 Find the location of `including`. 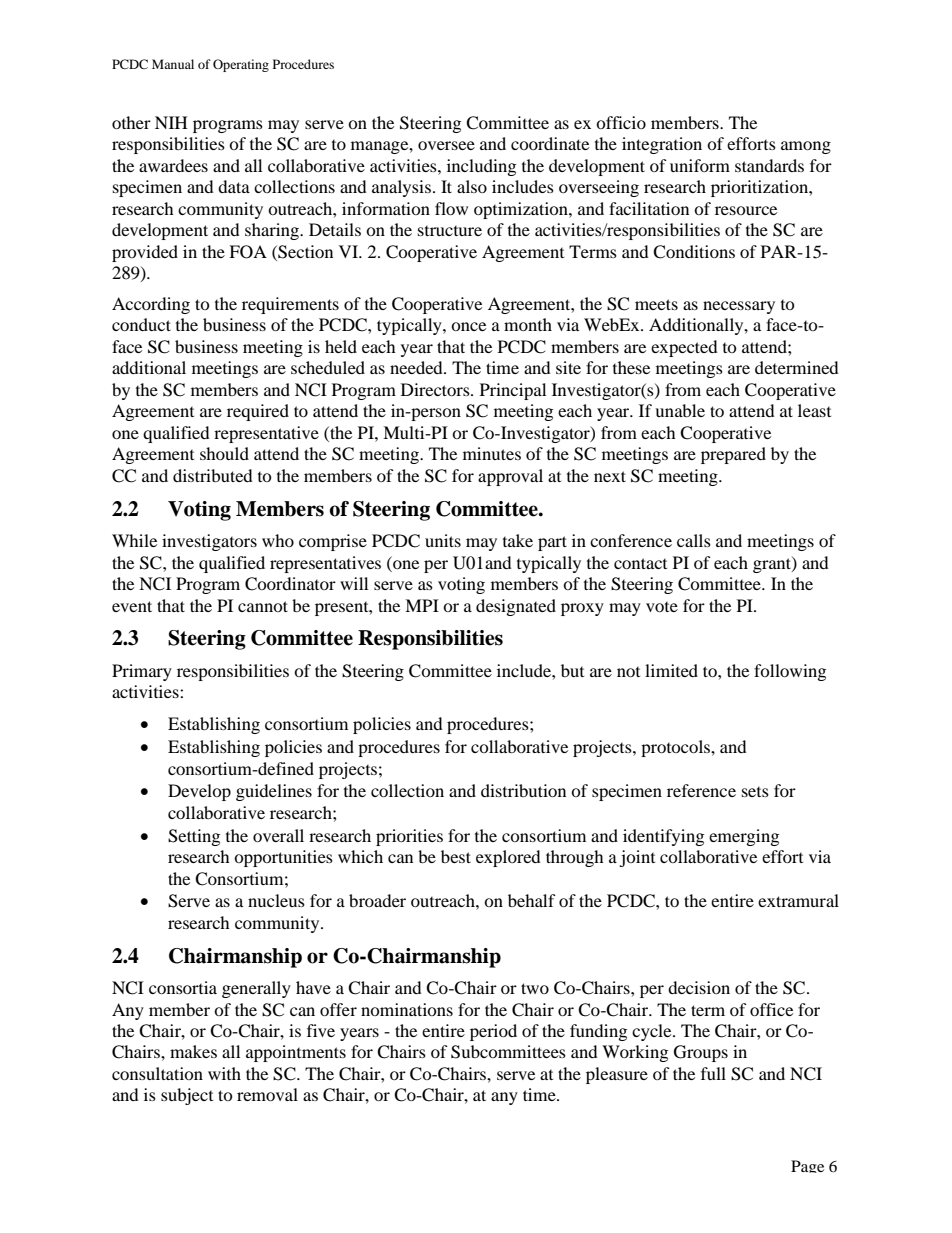

including is located at coordinates (481, 167).
